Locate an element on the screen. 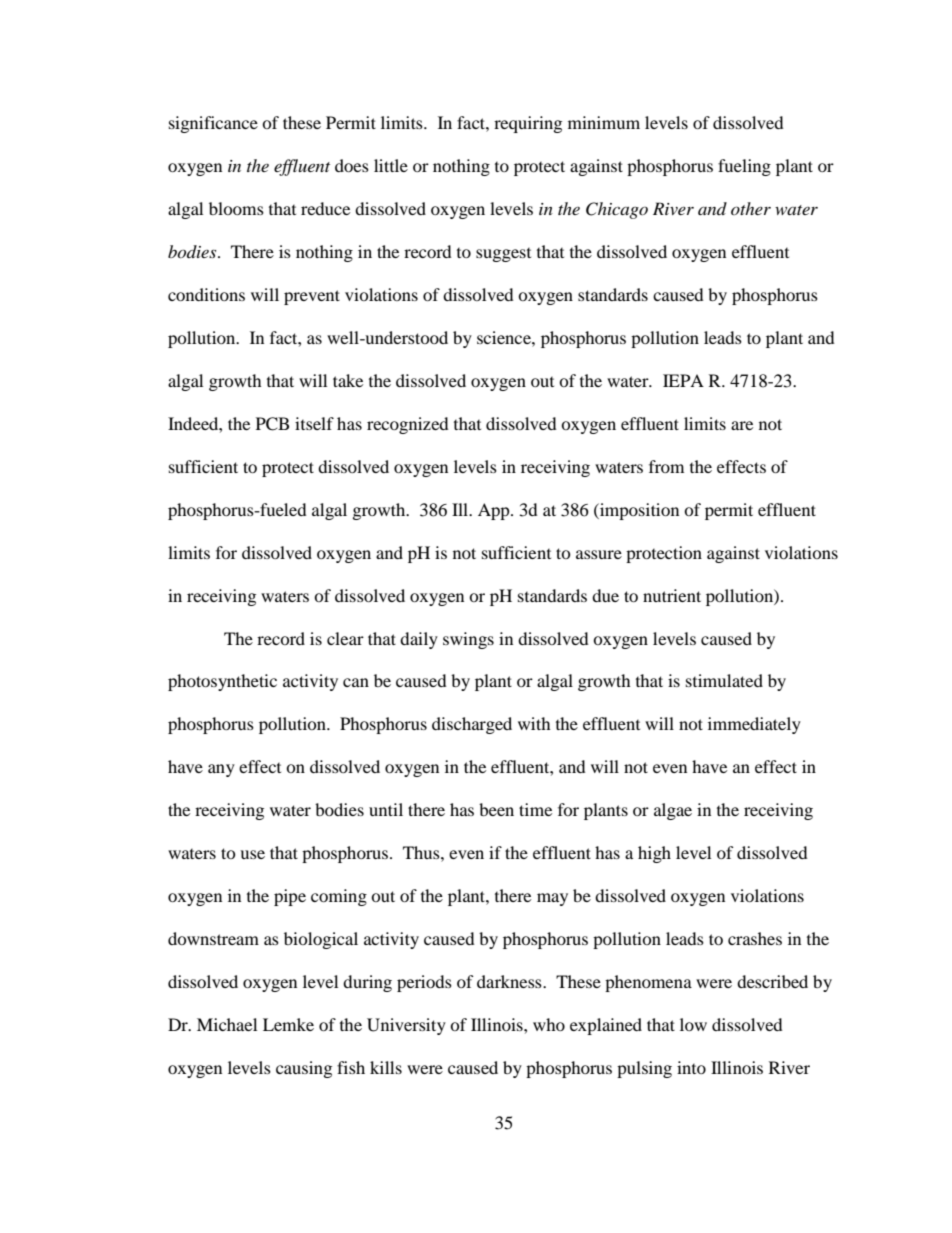  low is located at coordinates (693, 1024).
